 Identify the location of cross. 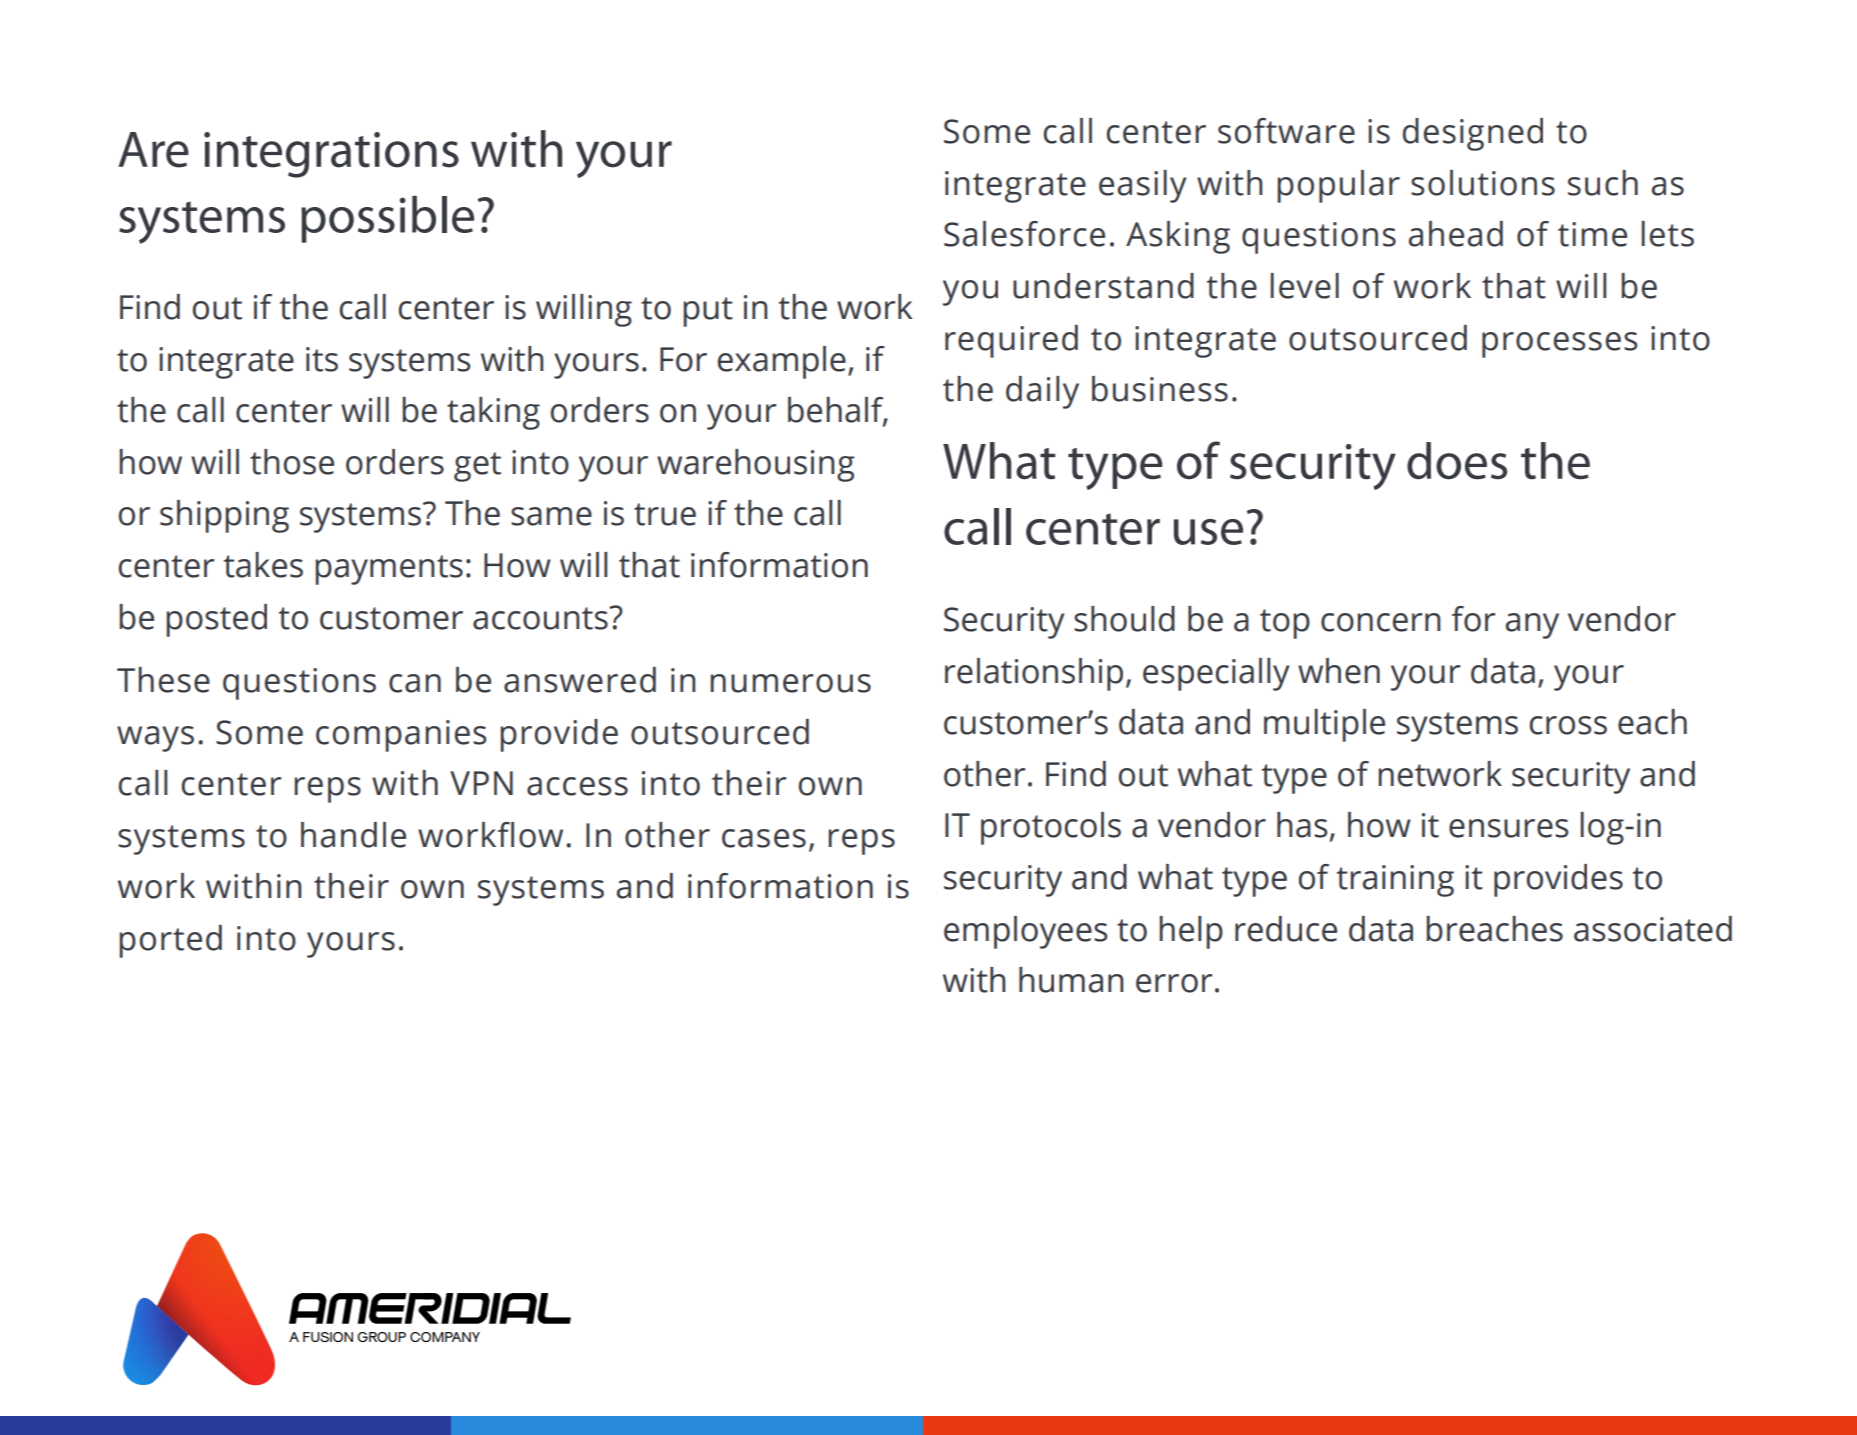
(1568, 725).
